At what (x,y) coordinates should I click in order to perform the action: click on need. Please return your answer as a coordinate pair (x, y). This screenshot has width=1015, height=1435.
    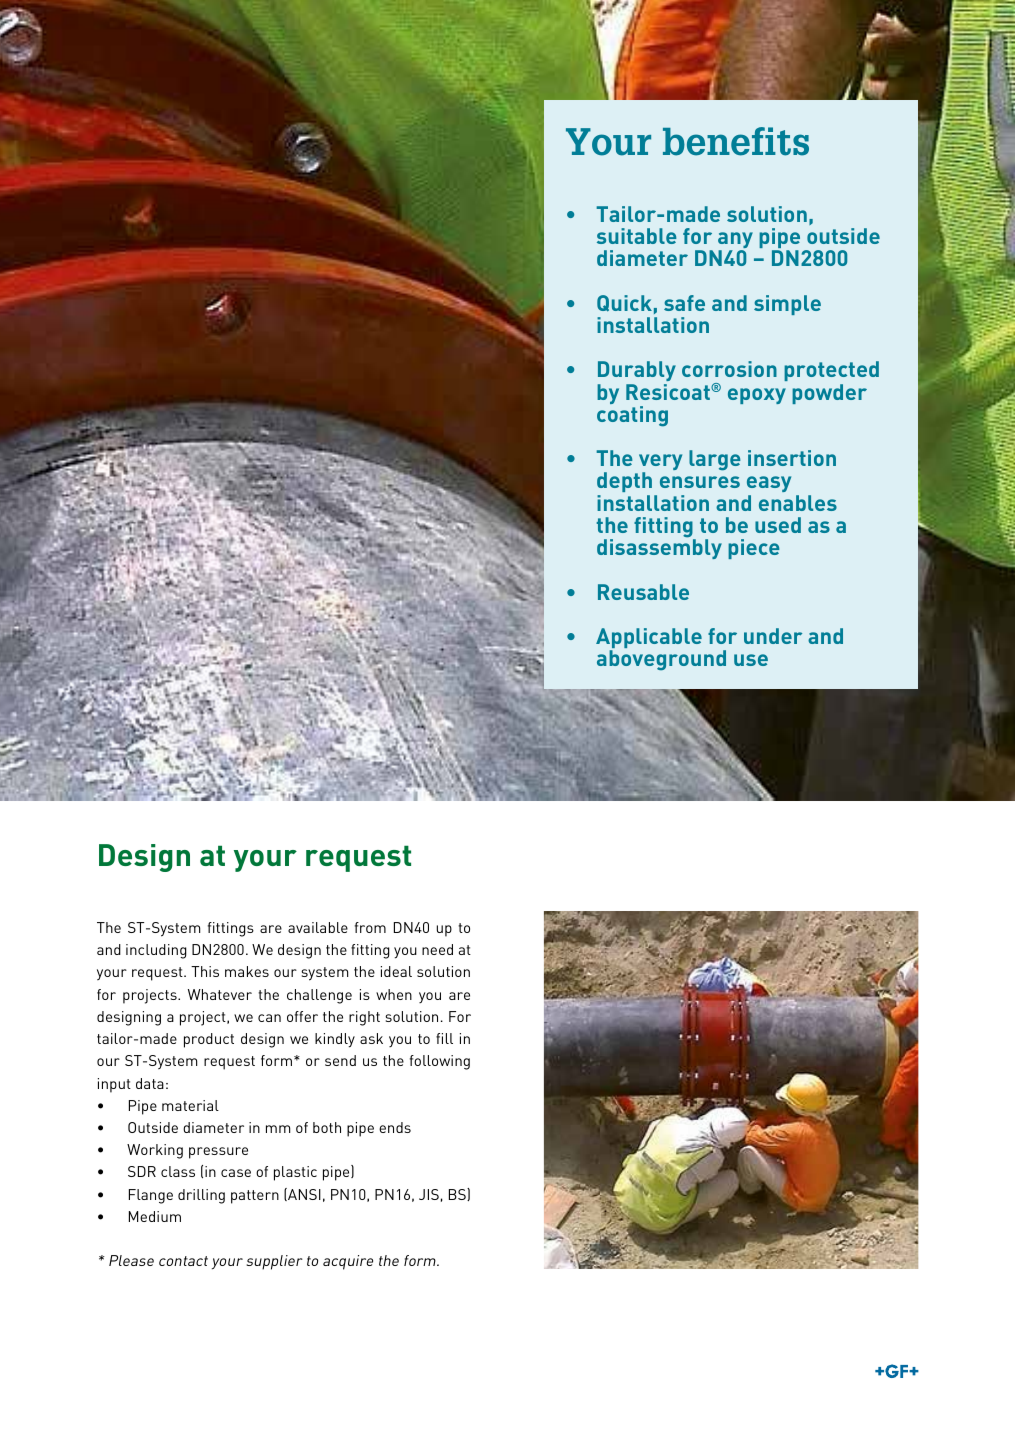
    Looking at the image, I should click on (437, 949).
